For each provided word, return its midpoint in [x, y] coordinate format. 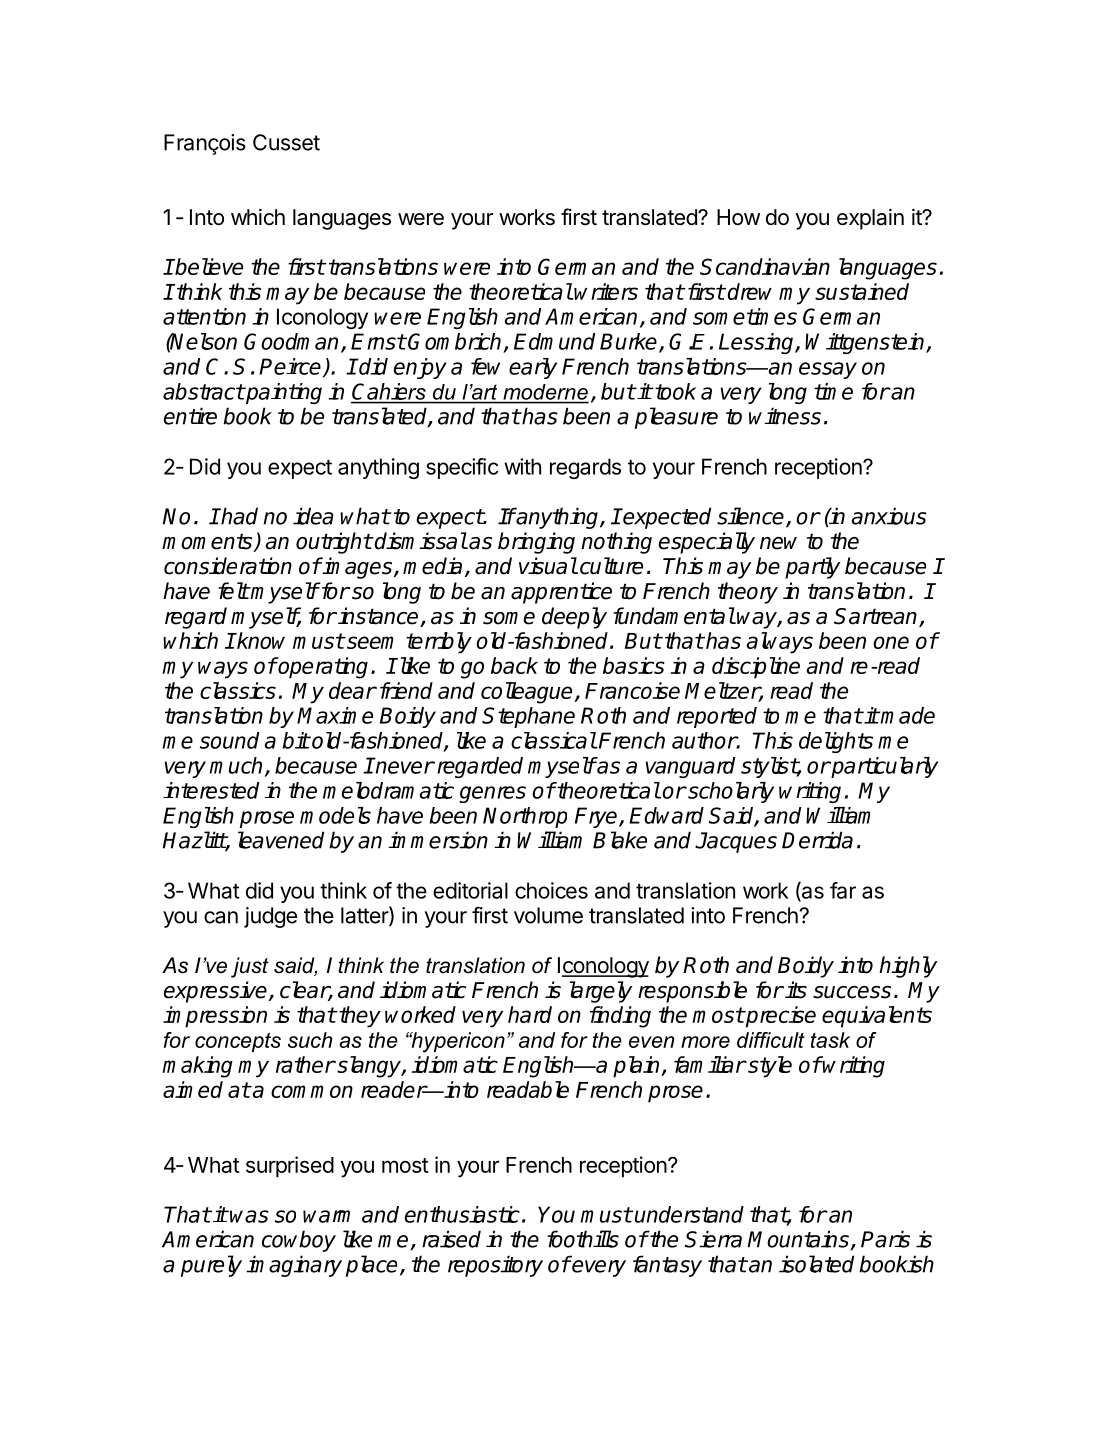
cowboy [299, 1241]
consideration [228, 566]
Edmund [554, 341]
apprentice [561, 593]
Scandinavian [765, 266]
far [843, 890]
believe [208, 266]
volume [548, 915]
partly [812, 568]
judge [270, 917]
